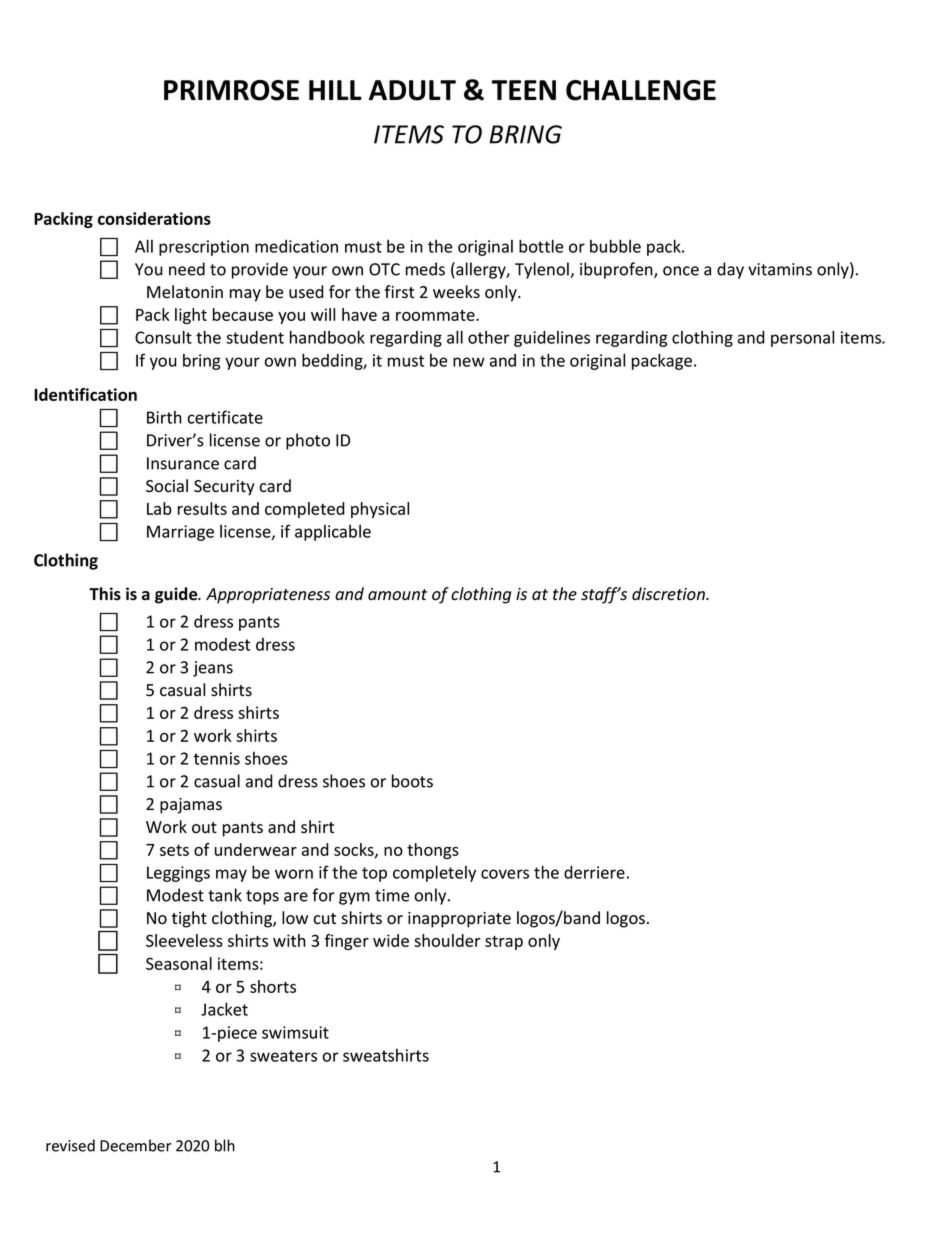  I want to click on amount, so click(397, 594).
